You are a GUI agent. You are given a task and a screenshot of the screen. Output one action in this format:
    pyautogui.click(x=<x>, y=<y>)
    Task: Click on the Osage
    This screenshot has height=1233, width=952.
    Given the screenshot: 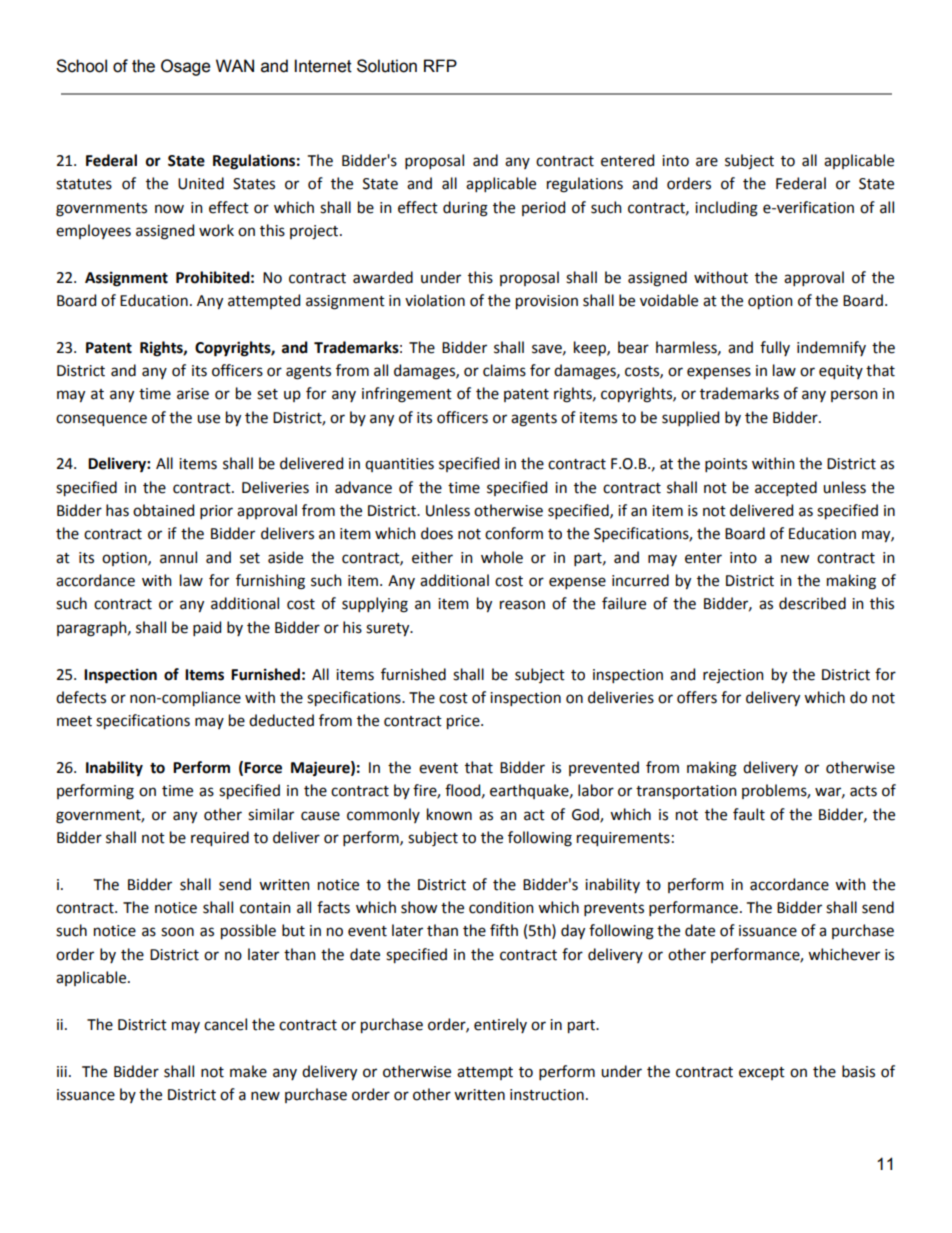 What is the action you would take?
    pyautogui.click(x=185, y=67)
